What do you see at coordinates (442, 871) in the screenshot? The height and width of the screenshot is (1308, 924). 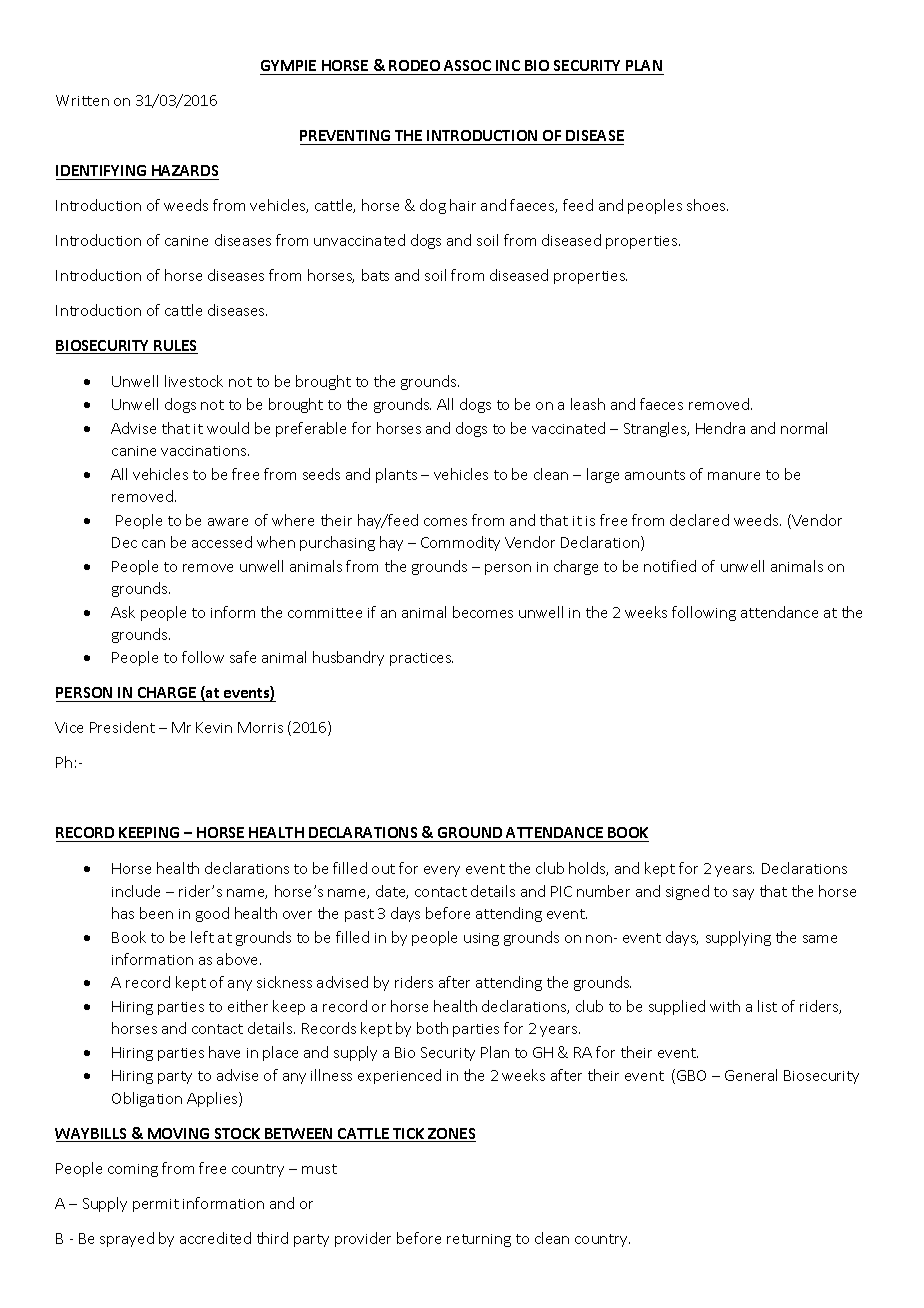 I see `every` at bounding box center [442, 871].
